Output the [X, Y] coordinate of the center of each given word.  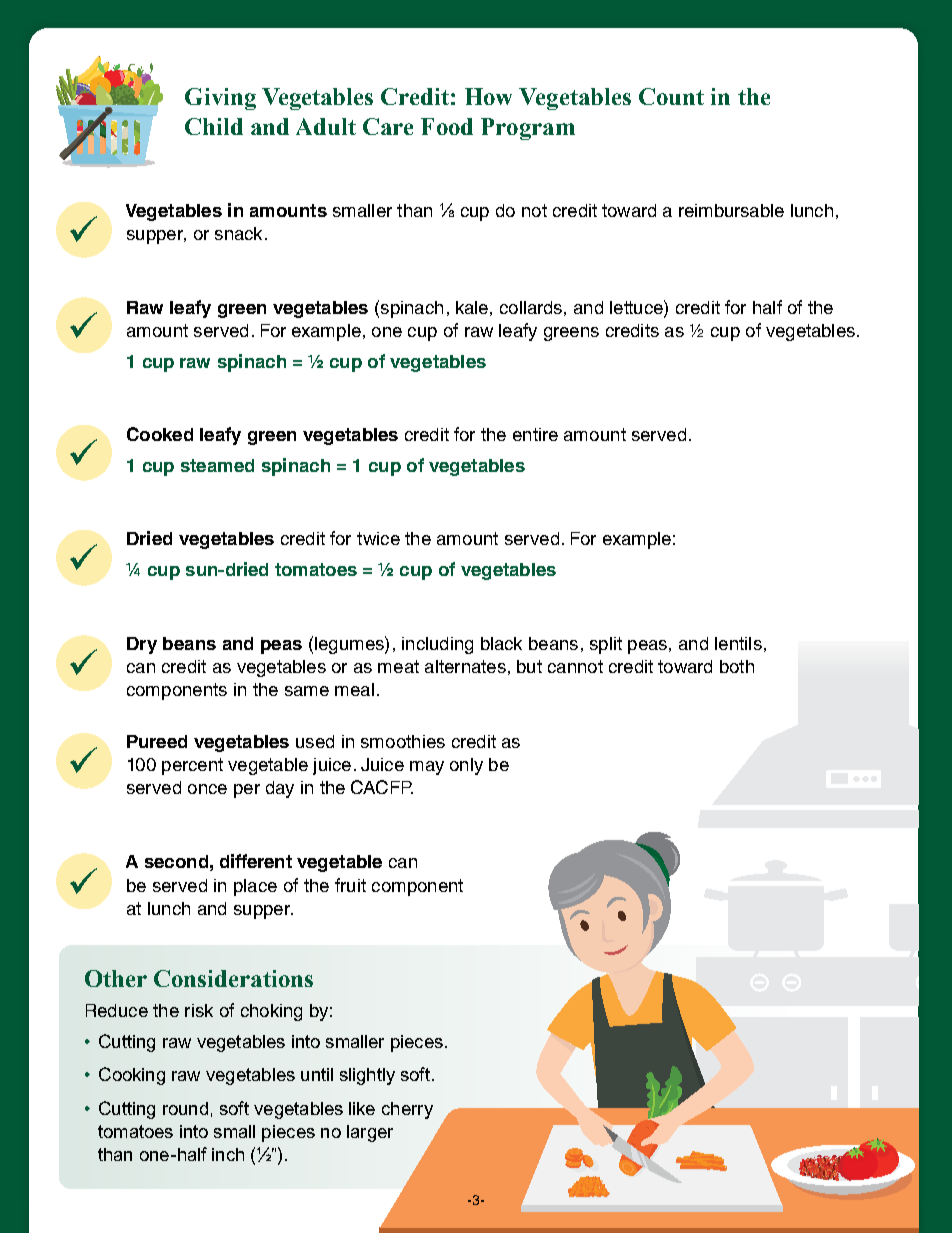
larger [370, 1133]
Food [447, 126]
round [185, 1108]
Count [671, 96]
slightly [367, 1076]
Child [214, 126]
